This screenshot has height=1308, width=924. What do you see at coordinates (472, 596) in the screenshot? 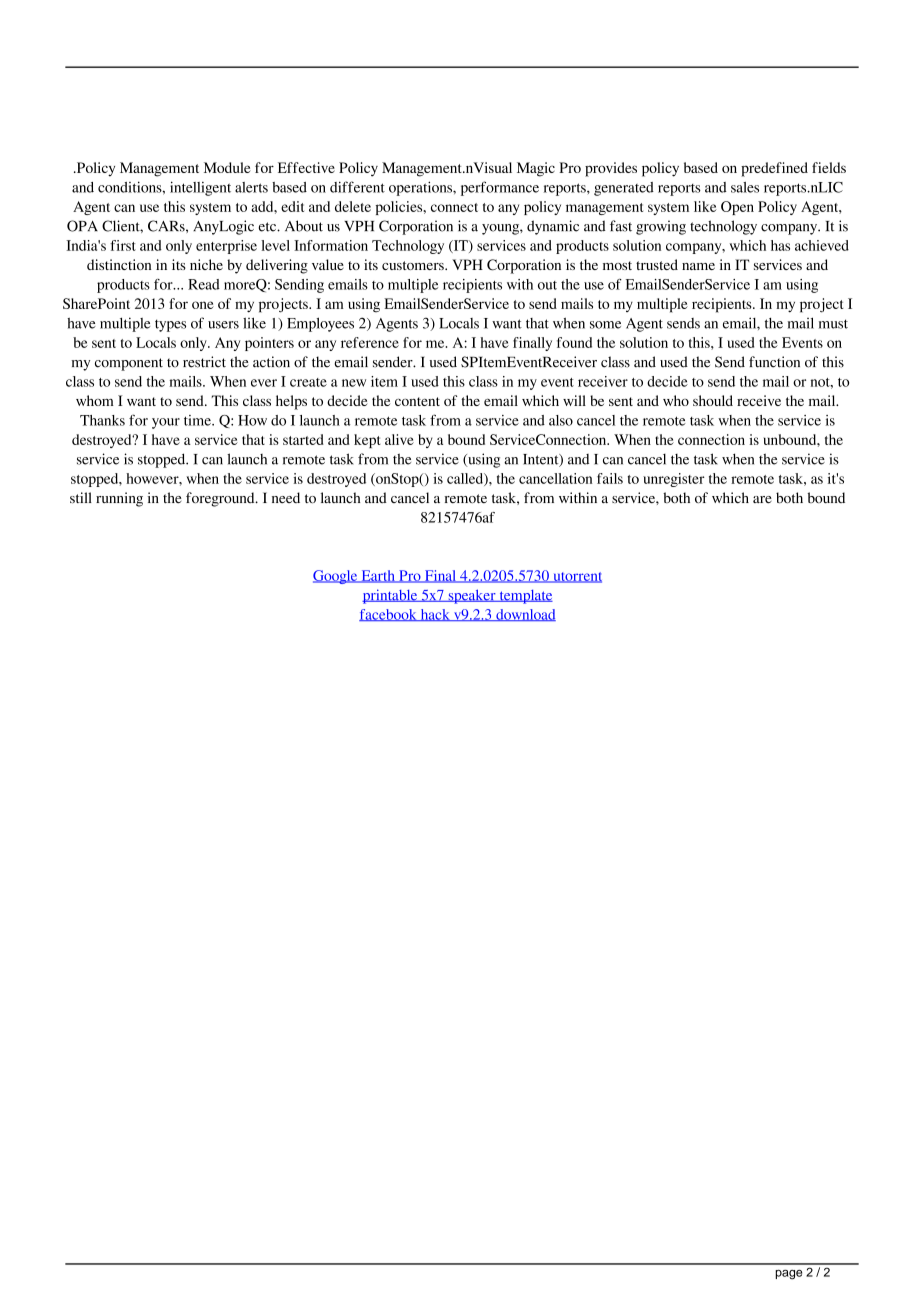
I see `speaker` at bounding box center [472, 596].
